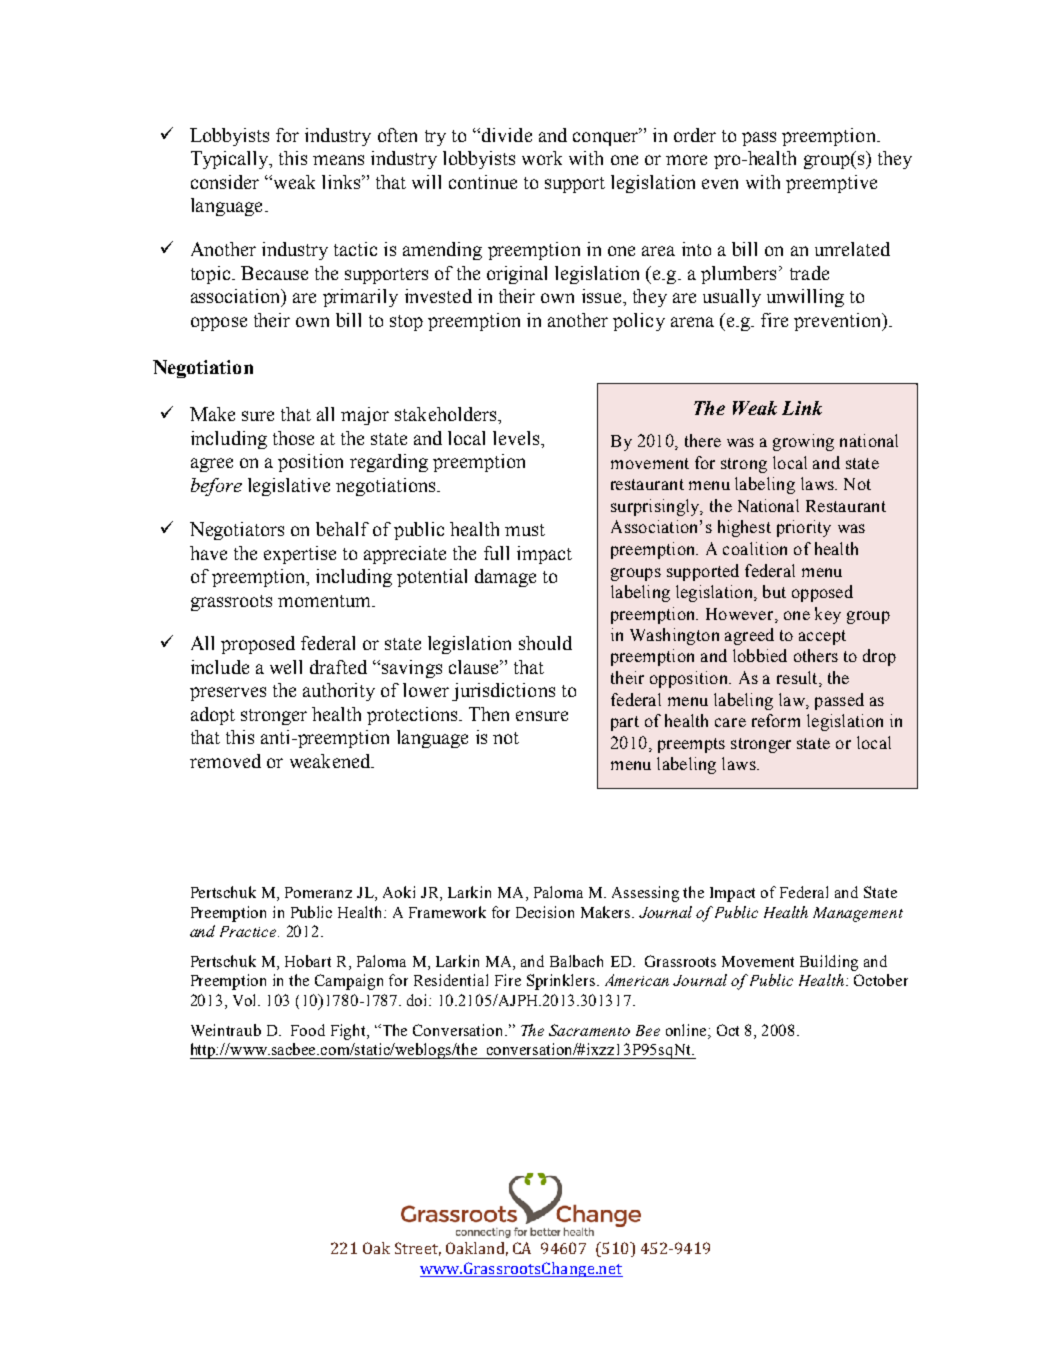 This screenshot has width=1042, height=1349. What do you see at coordinates (507, 135) in the screenshot?
I see `divide` at bounding box center [507, 135].
